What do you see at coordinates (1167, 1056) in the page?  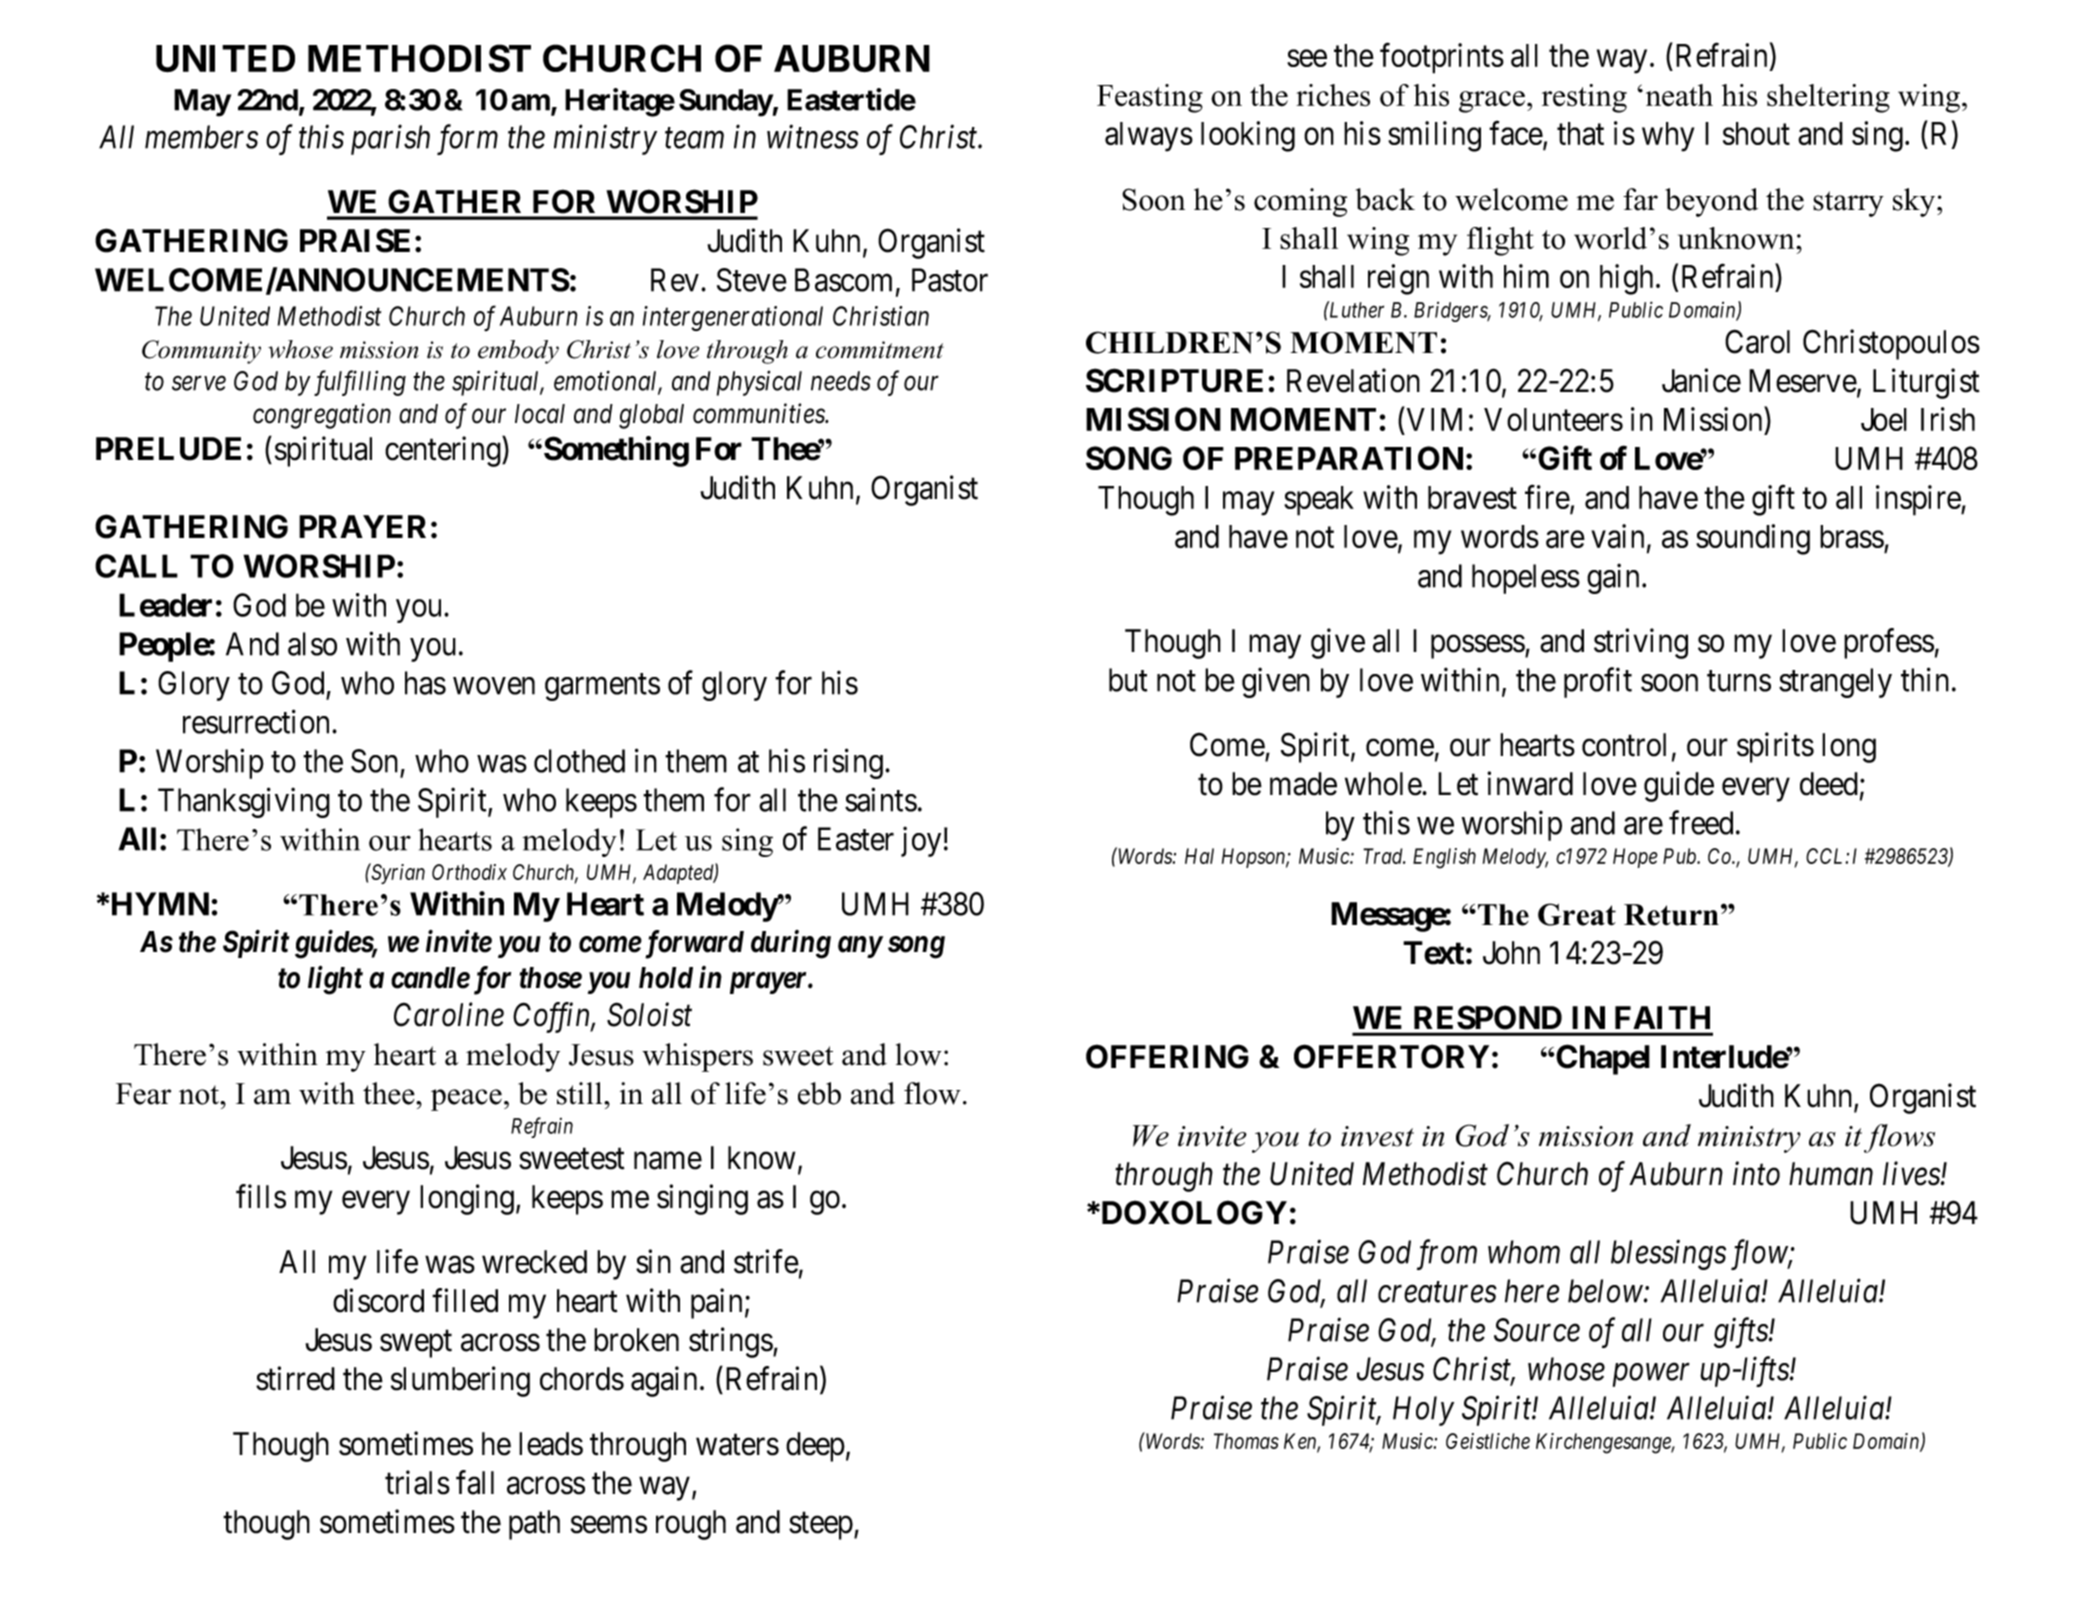 I see `OFFERING` at bounding box center [1167, 1056].
